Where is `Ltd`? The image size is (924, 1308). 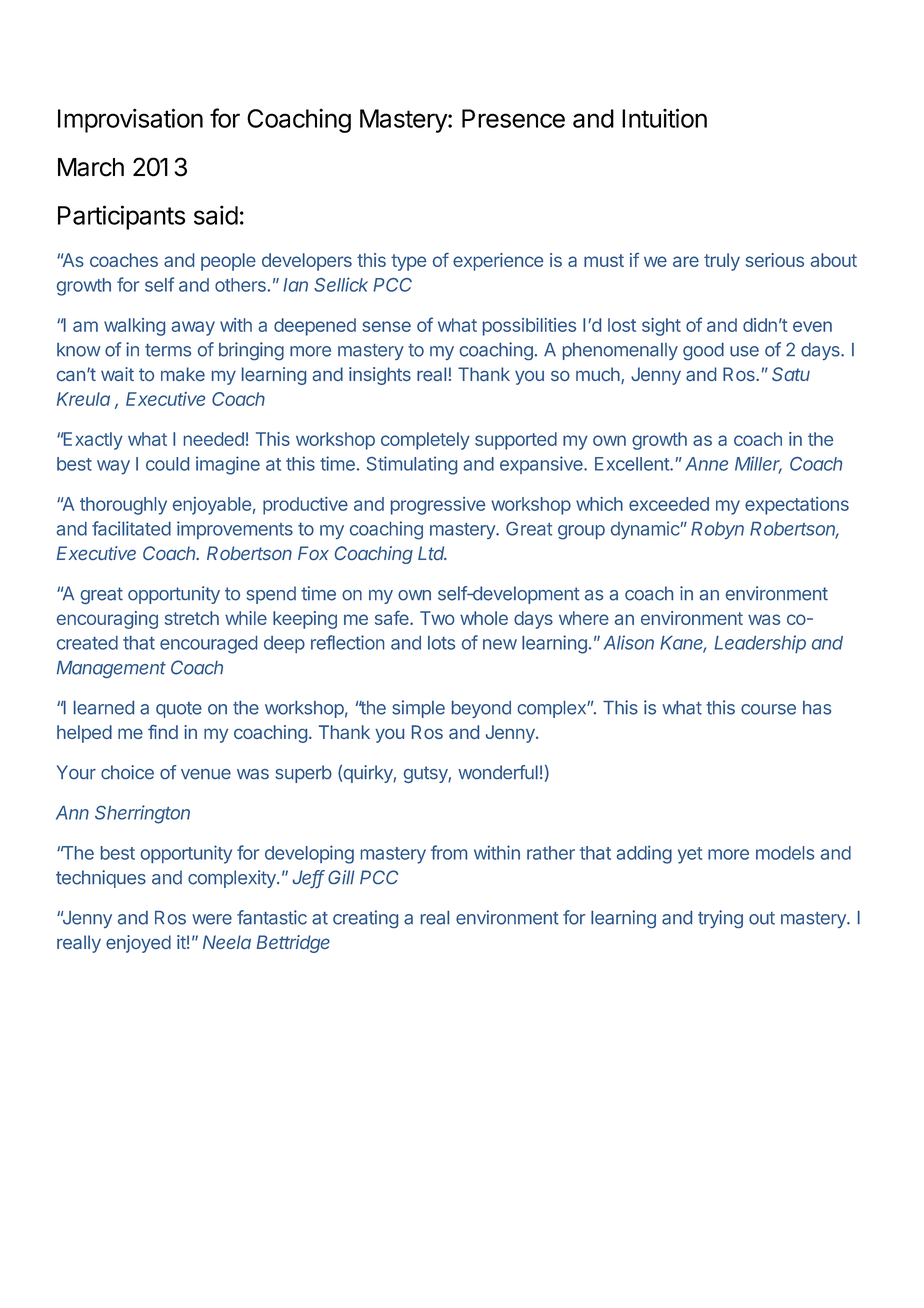 Ltd is located at coordinates (432, 553).
